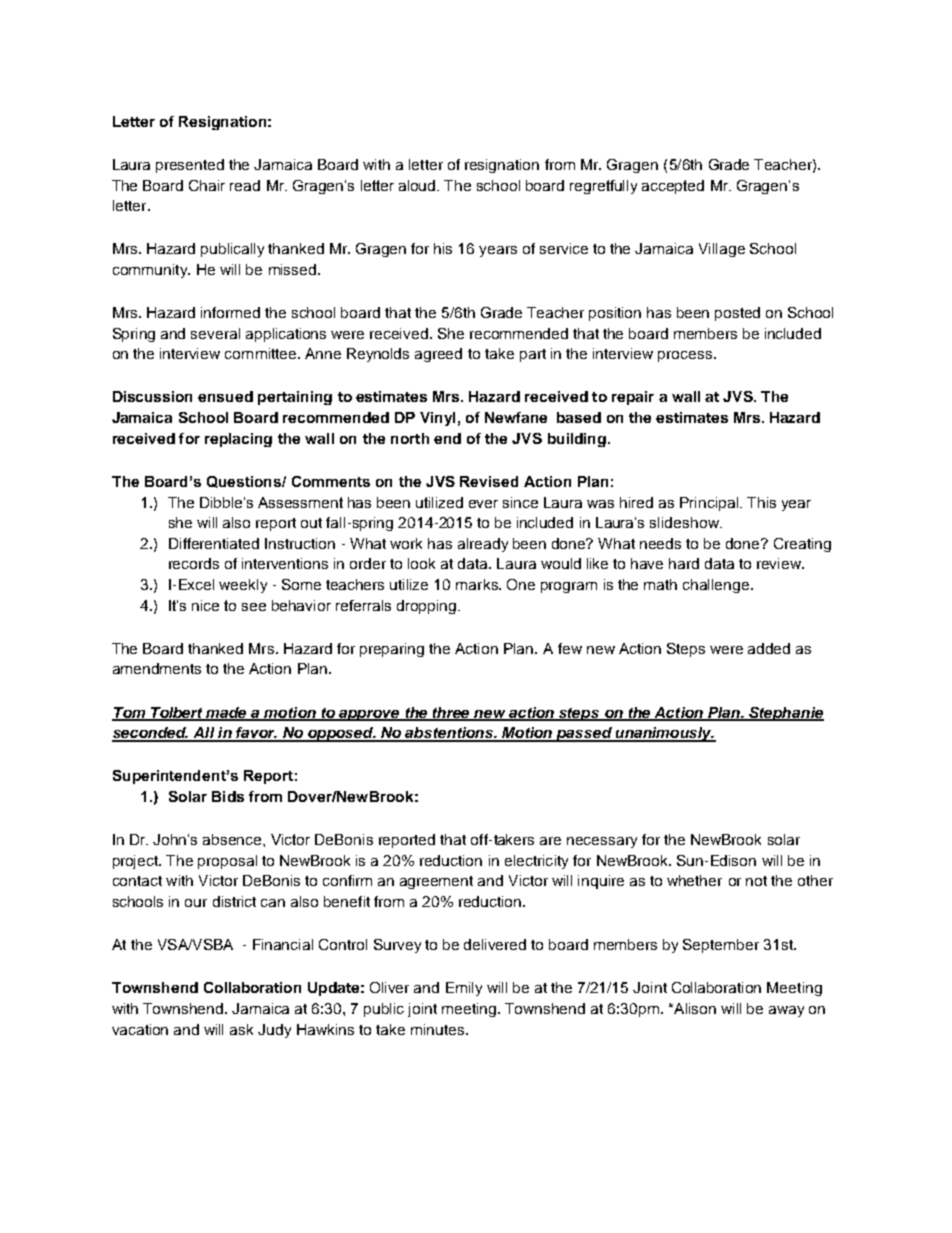 This image has width=952, height=1233. I want to click on process, so click(686, 356).
